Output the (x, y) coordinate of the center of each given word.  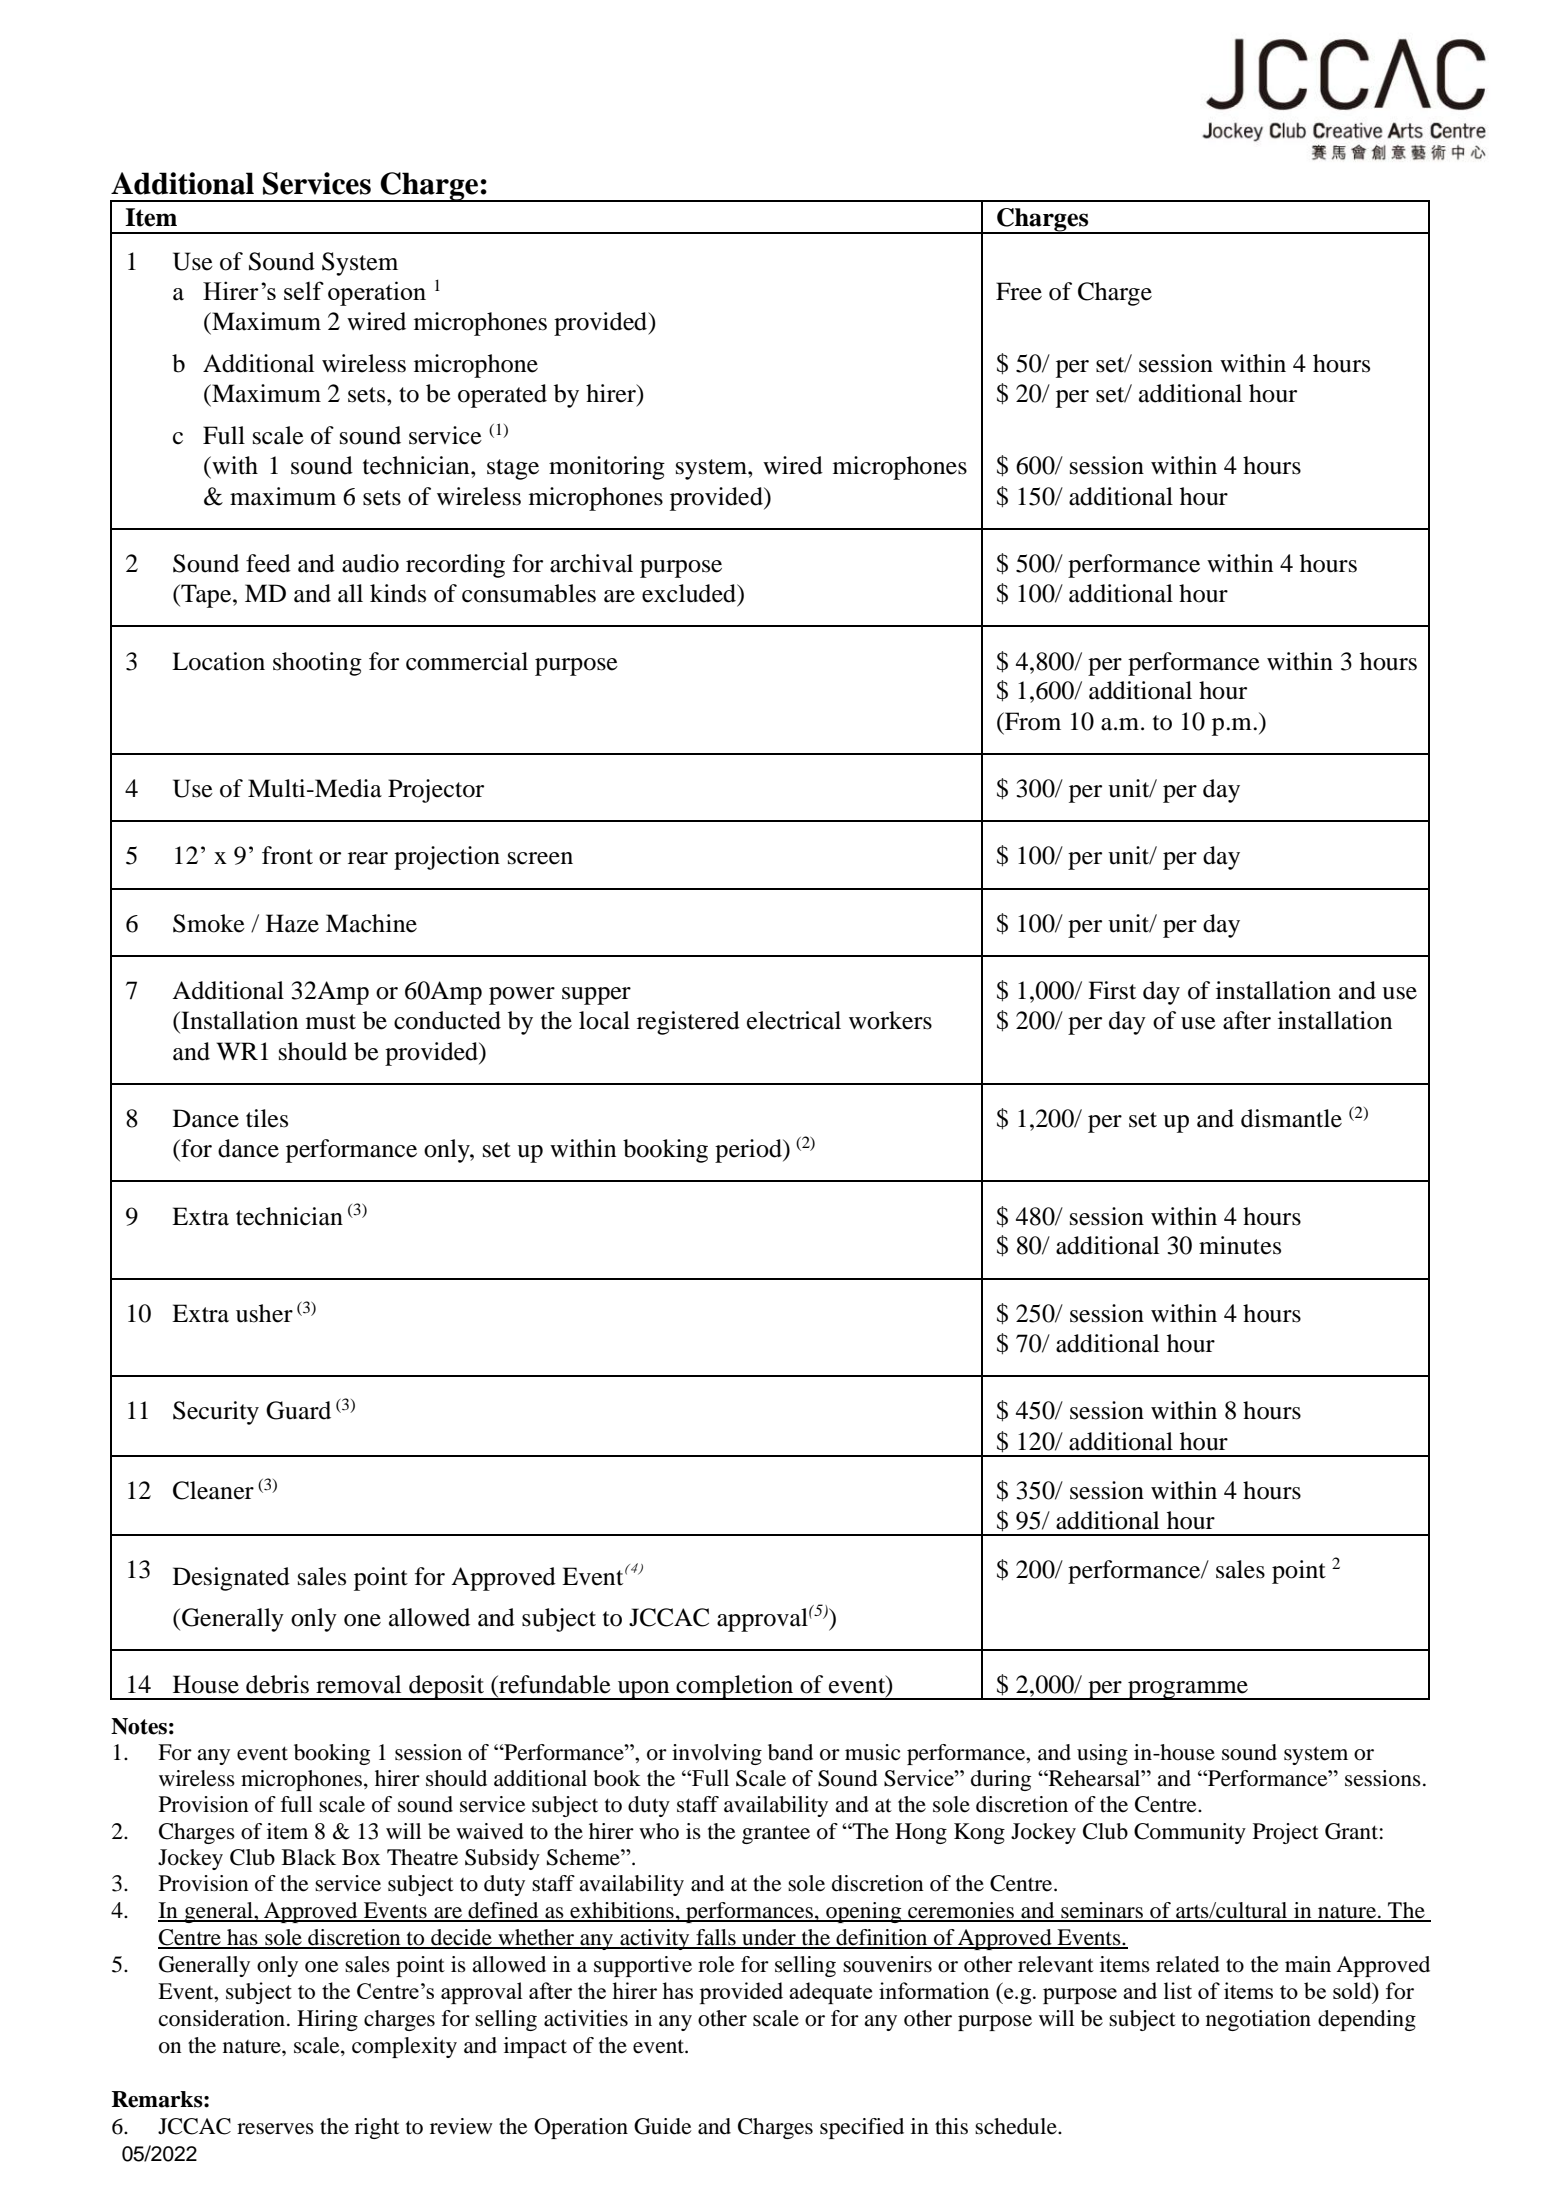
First (1112, 990)
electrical (794, 1020)
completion (735, 1687)
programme (1188, 1690)
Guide (663, 2126)
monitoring (607, 468)
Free (1019, 291)
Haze (292, 923)
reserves (275, 2129)
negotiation (1258, 2020)
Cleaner (213, 1490)
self (304, 290)
